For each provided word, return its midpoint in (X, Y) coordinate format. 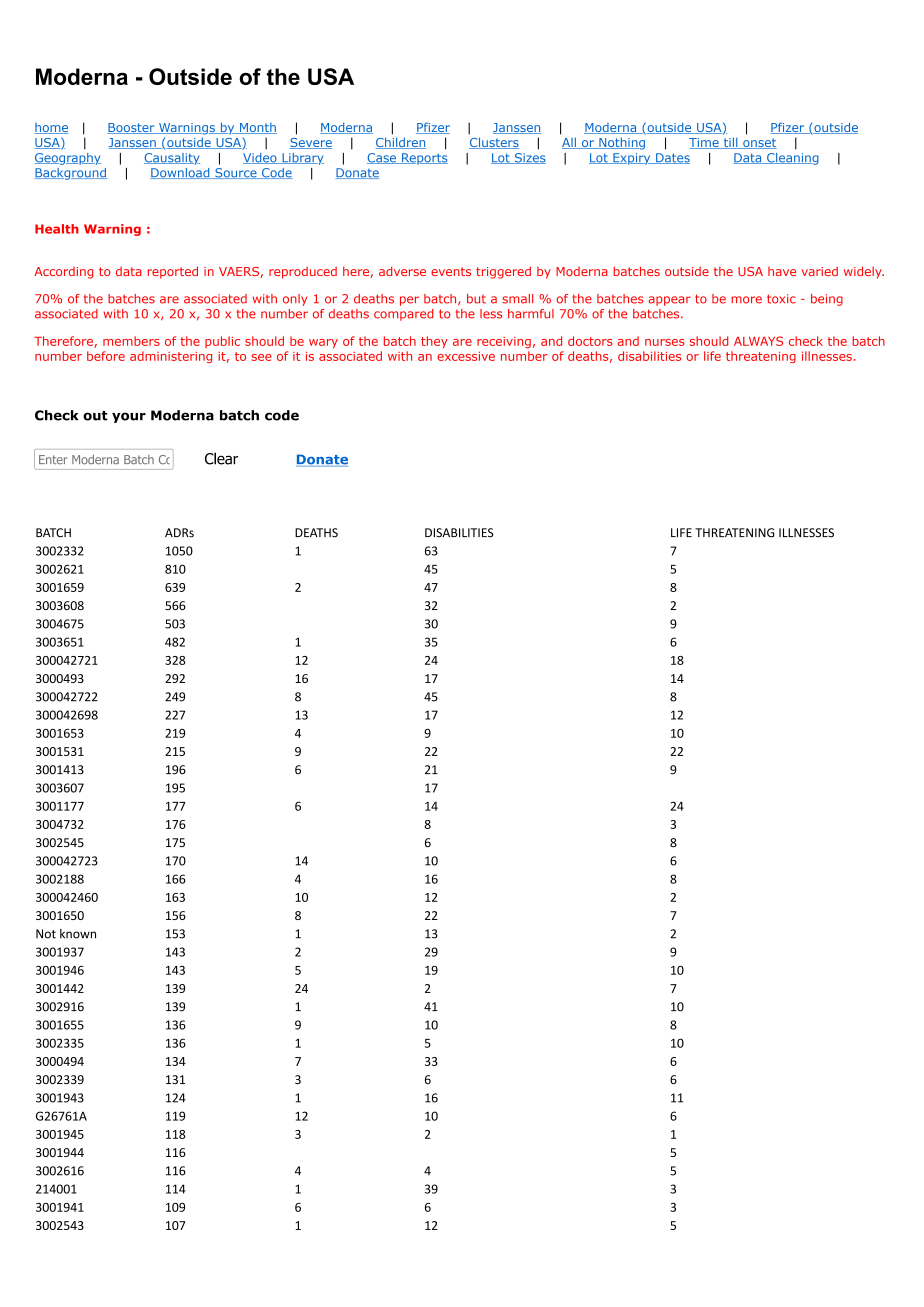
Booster (132, 128)
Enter (53, 459)
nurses (665, 342)
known (78, 934)
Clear (221, 458)
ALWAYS (758, 341)
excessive (466, 356)
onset (759, 143)
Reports (424, 159)
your (129, 417)
